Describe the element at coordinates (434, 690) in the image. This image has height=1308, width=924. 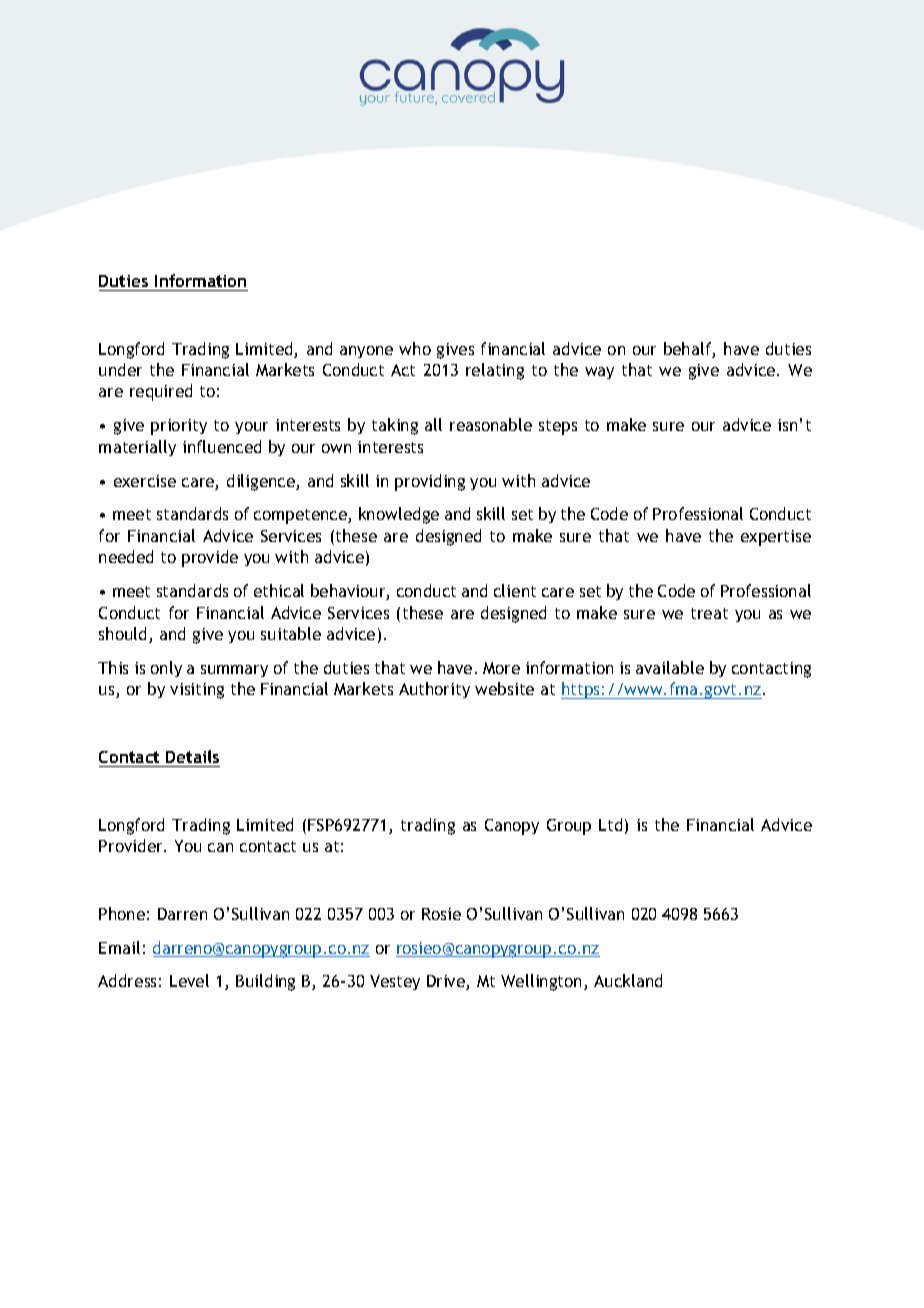
I see `Authority` at that location.
